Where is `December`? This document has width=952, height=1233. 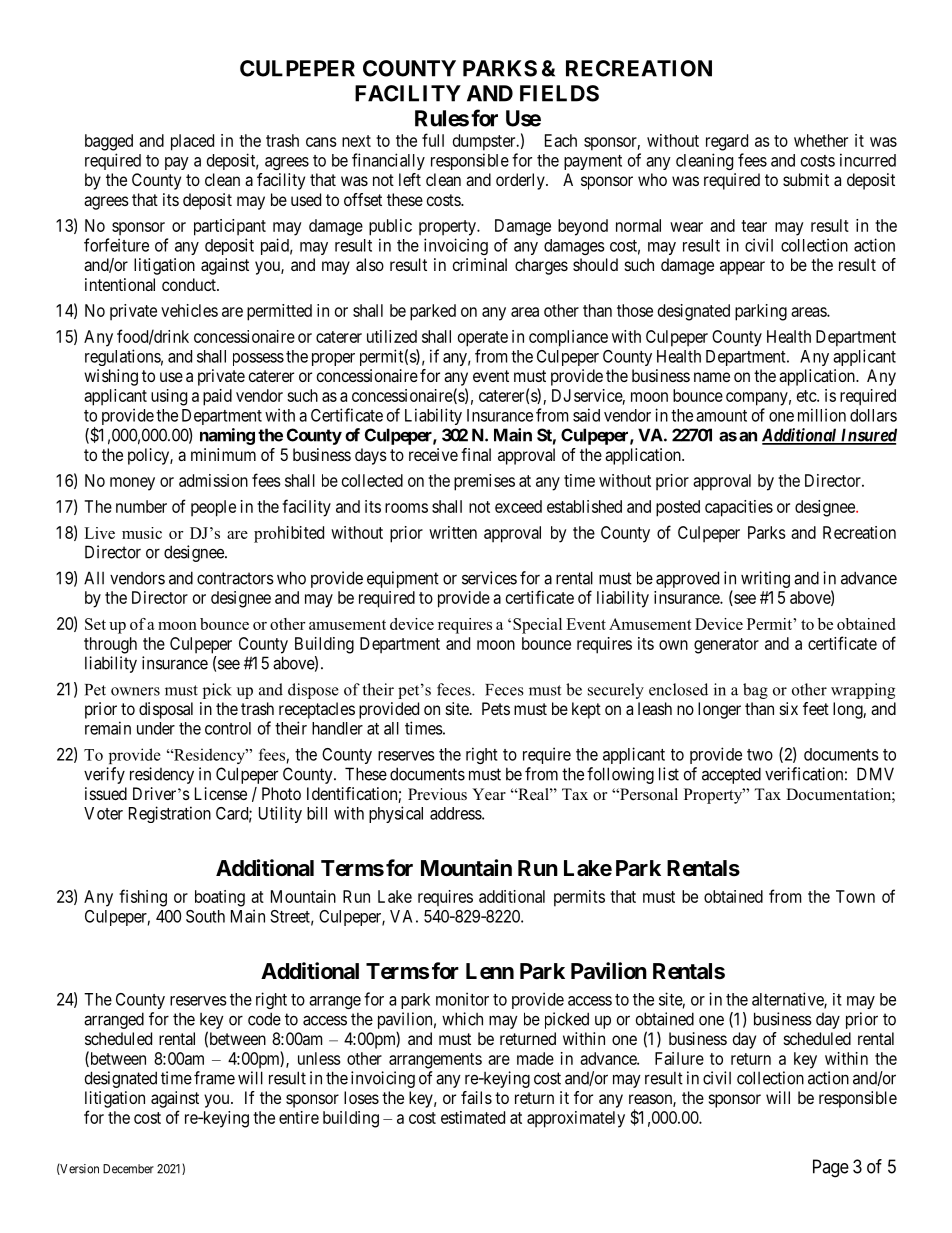 December is located at coordinates (128, 1169).
